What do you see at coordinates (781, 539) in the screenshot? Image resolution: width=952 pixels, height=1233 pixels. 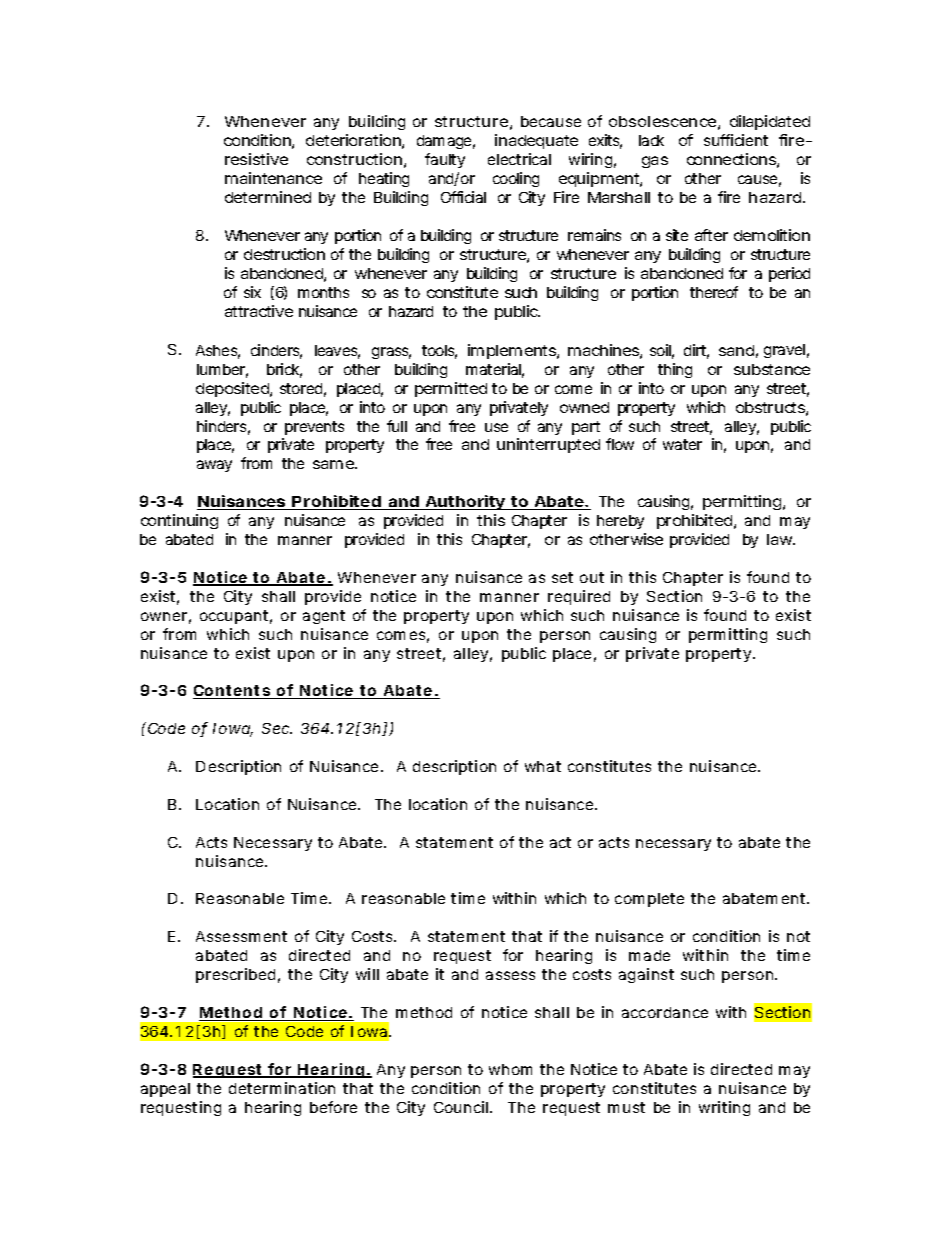 I see `law` at bounding box center [781, 539].
